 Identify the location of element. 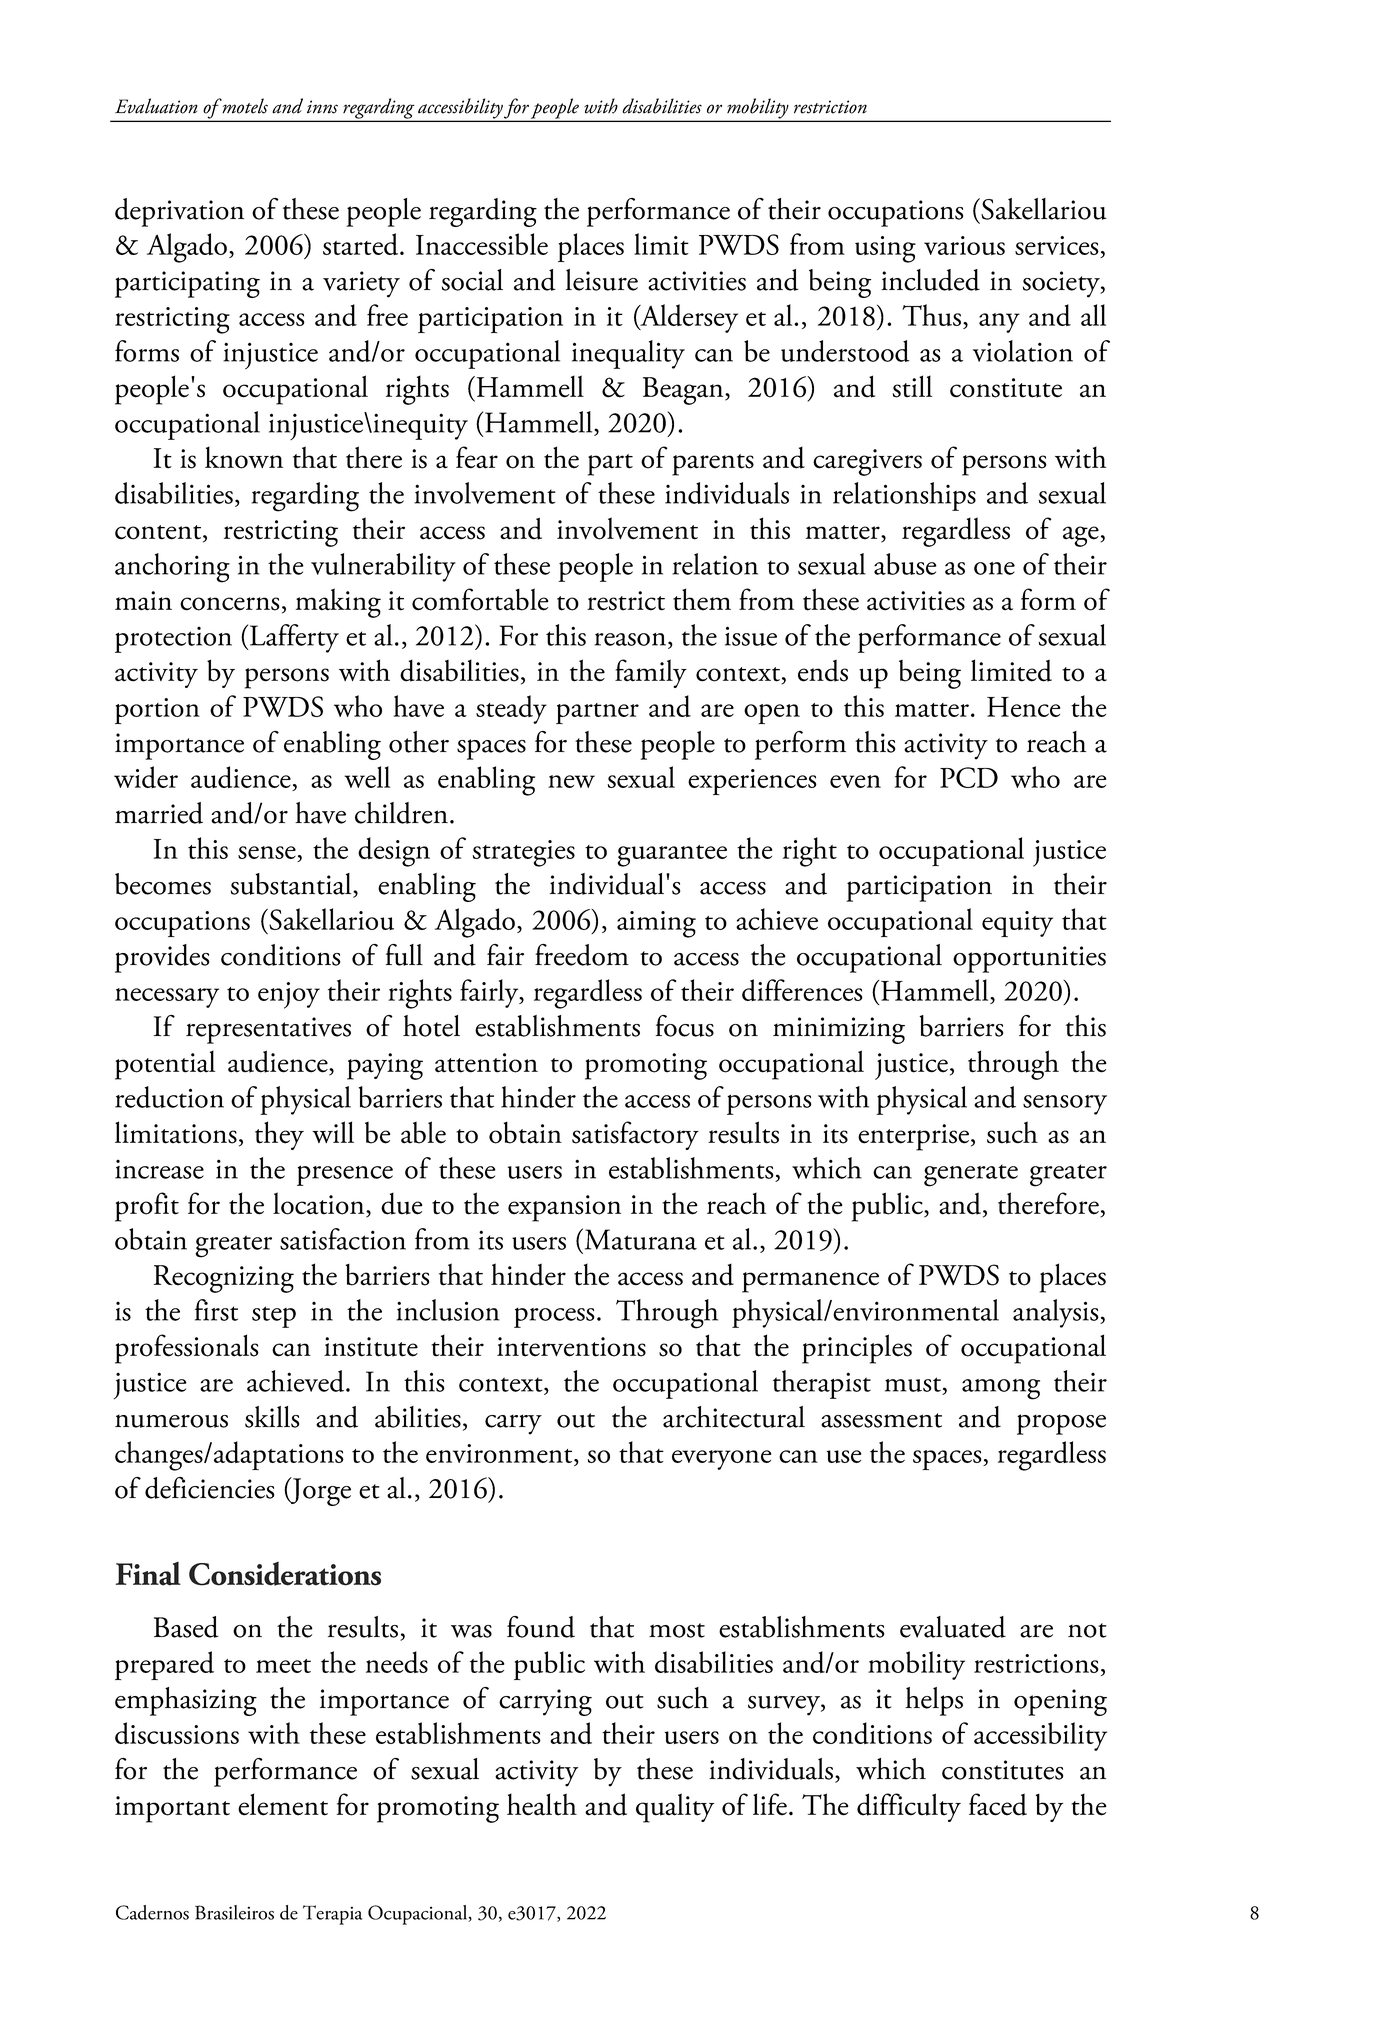
(283, 1804).
